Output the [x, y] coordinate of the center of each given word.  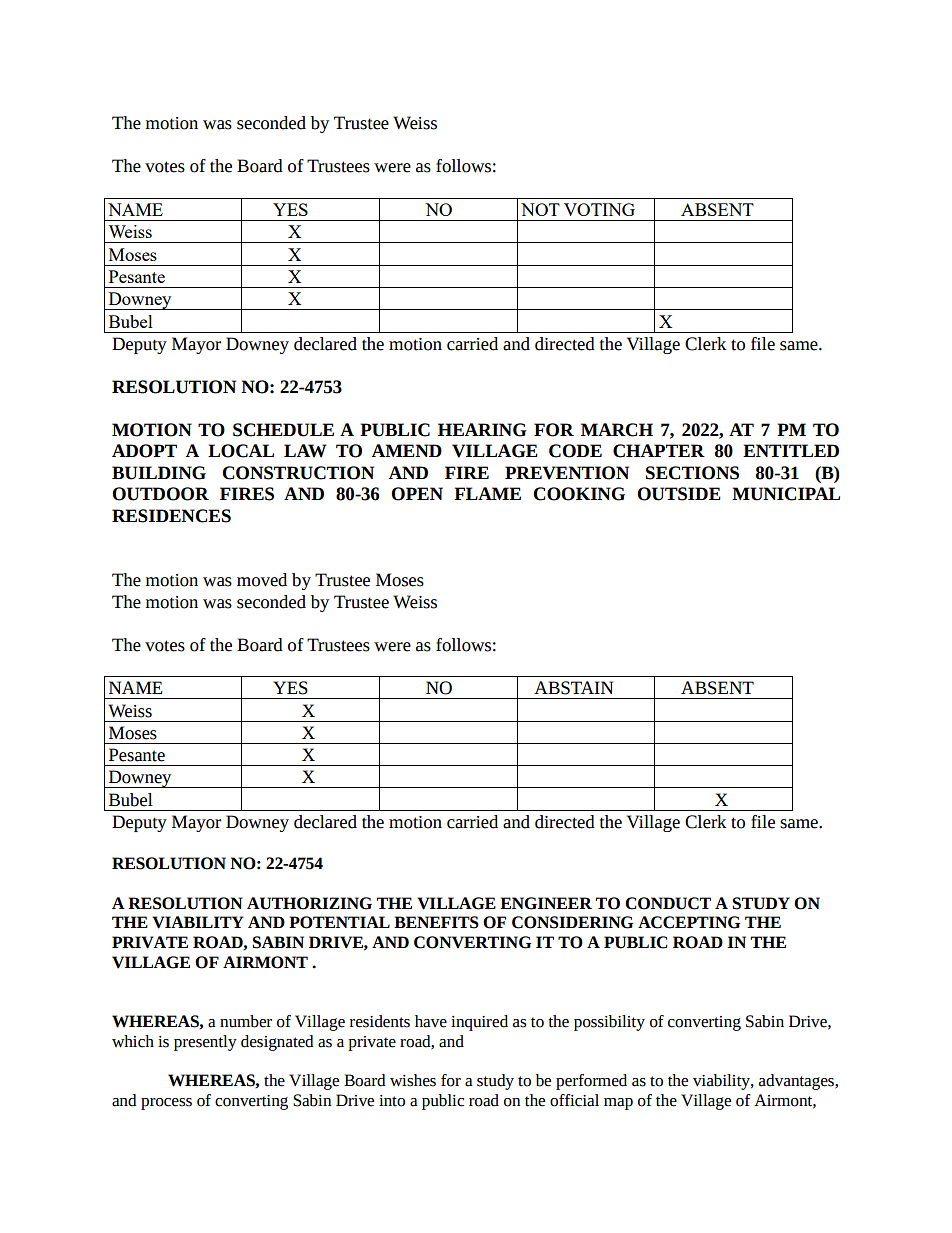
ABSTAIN [573, 688]
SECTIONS [692, 473]
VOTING [599, 209]
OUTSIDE [679, 494]
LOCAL [241, 451]
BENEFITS [436, 922]
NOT [540, 209]
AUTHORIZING [309, 903]
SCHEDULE [283, 430]
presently [205, 1043]
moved [262, 580]
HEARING [482, 430]
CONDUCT [668, 903]
